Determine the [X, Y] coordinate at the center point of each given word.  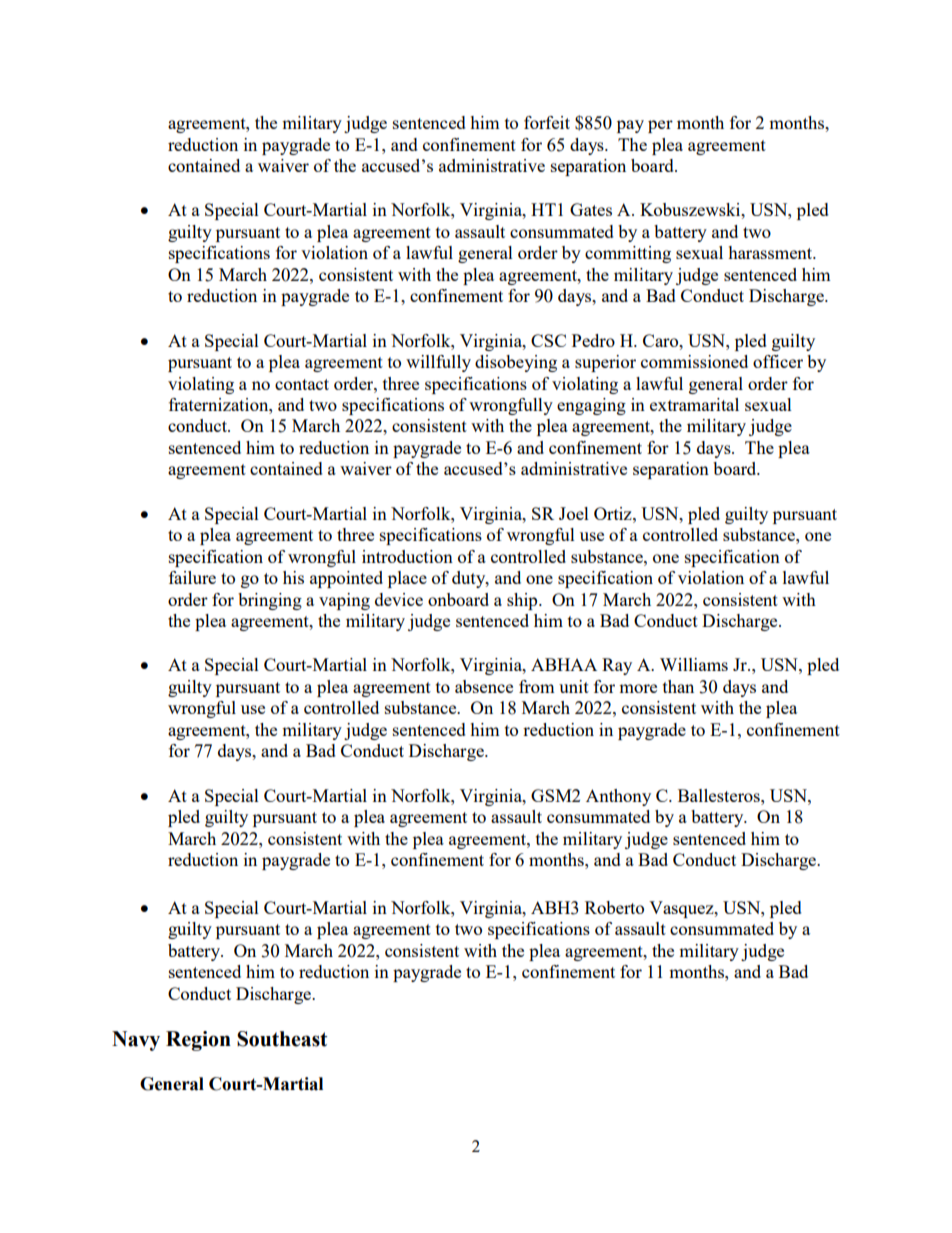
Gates [591, 209]
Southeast [282, 1039]
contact [302, 384]
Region [198, 1041]
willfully [438, 363]
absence [484, 686]
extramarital [694, 404]
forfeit [547, 122]
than [678, 686]
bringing [270, 601]
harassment [771, 252]
